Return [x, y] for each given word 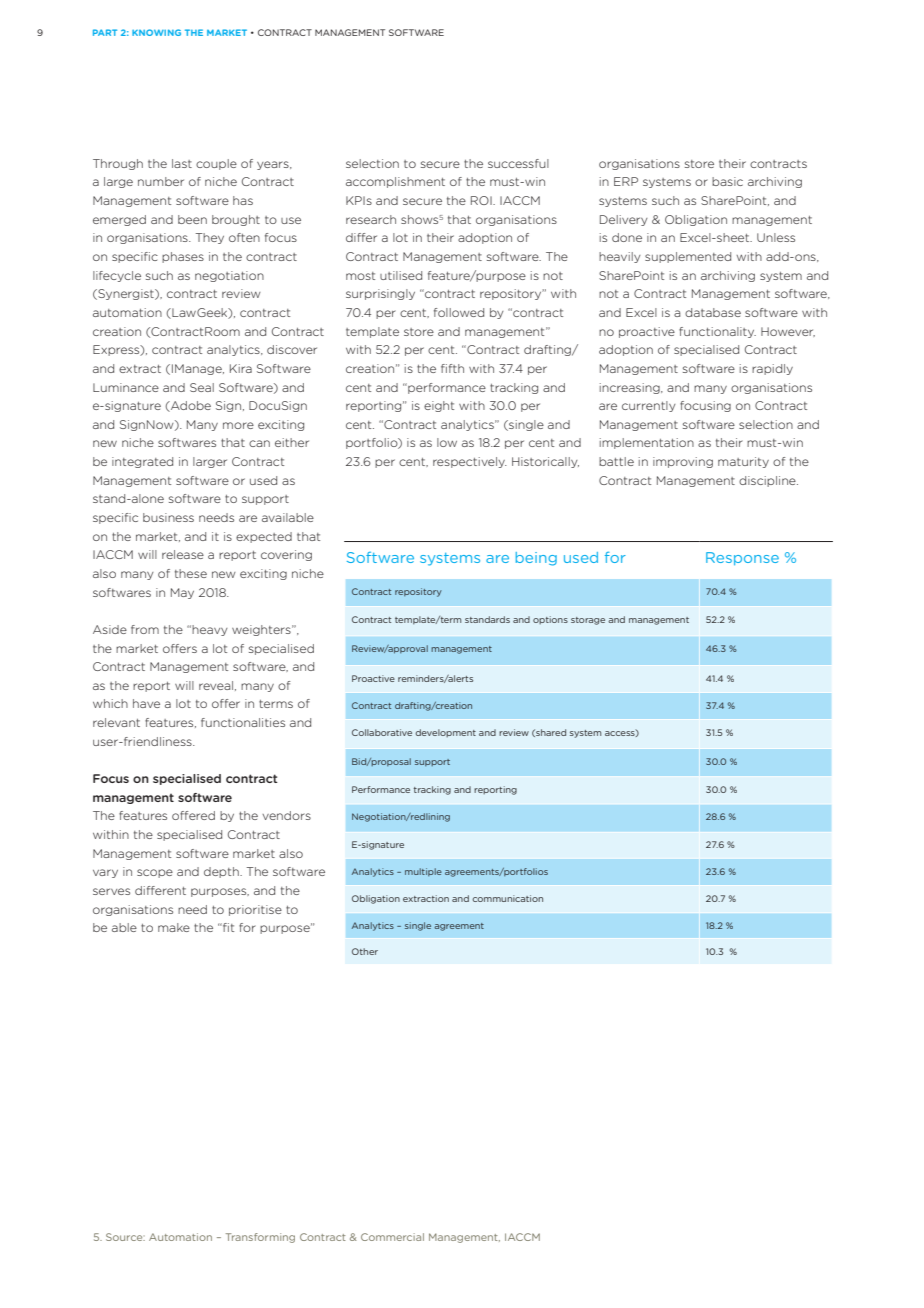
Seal [202, 387]
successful [518, 163]
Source [125, 1237]
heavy [210, 630]
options [550, 620]
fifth [452, 368]
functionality [717, 332]
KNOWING [156, 32]
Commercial [392, 1237]
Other [365, 951]
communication [507, 898]
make [174, 927]
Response [742, 558]
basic [727, 181]
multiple [423, 872]
